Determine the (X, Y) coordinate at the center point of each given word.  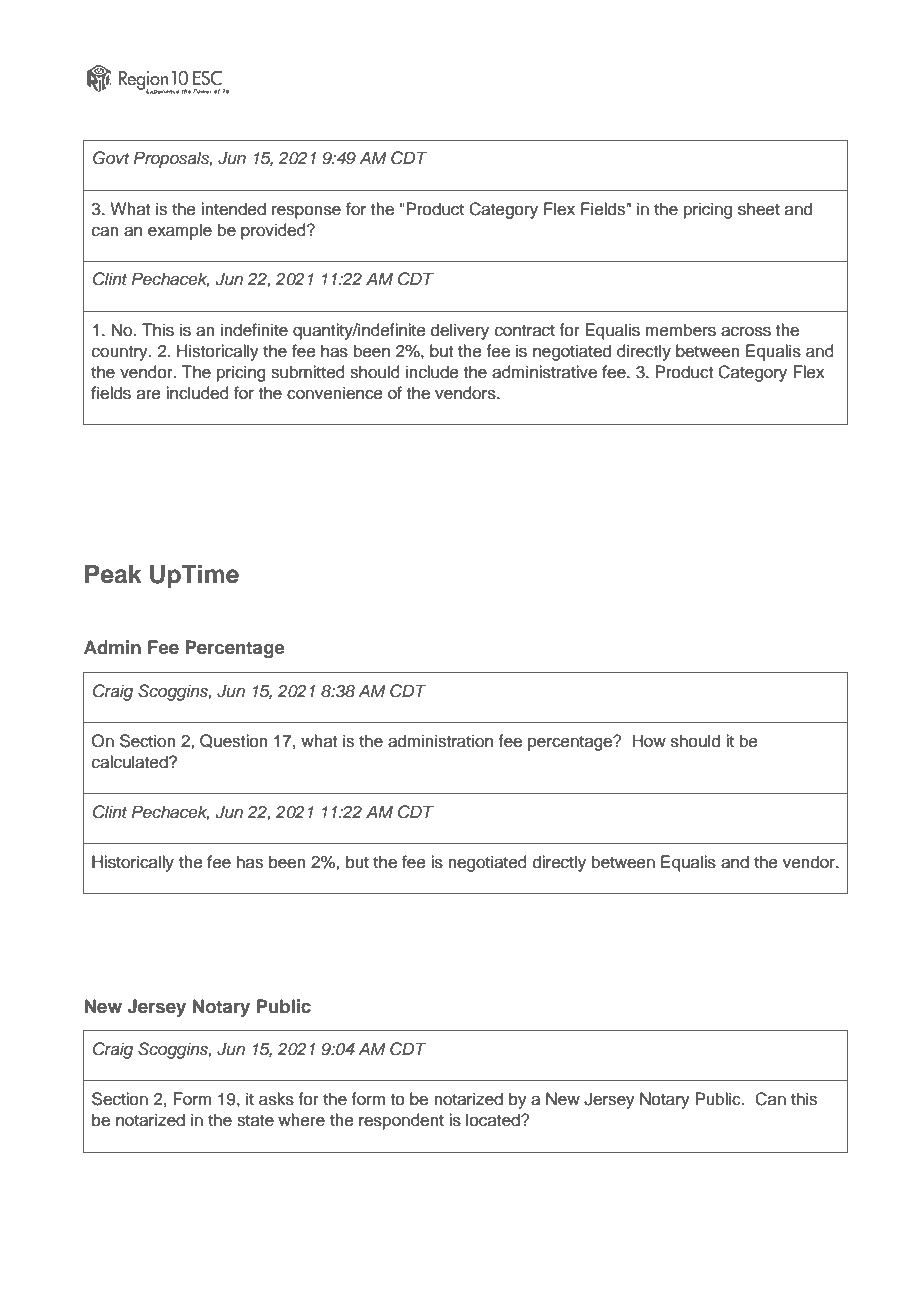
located (494, 1120)
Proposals (173, 159)
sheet (759, 209)
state (255, 1121)
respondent (401, 1121)
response (306, 212)
